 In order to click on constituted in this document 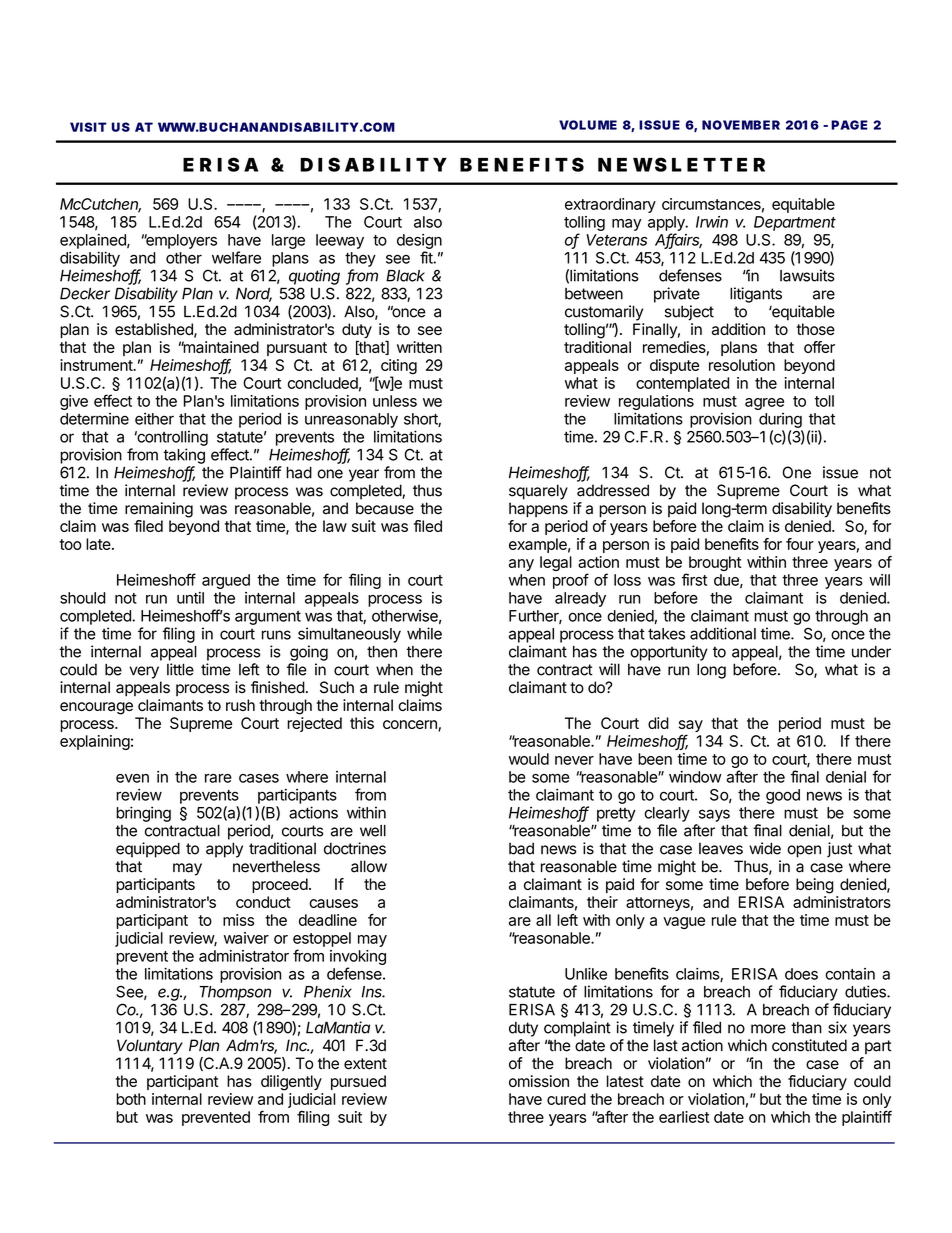, I will do `click(809, 1045)`.
